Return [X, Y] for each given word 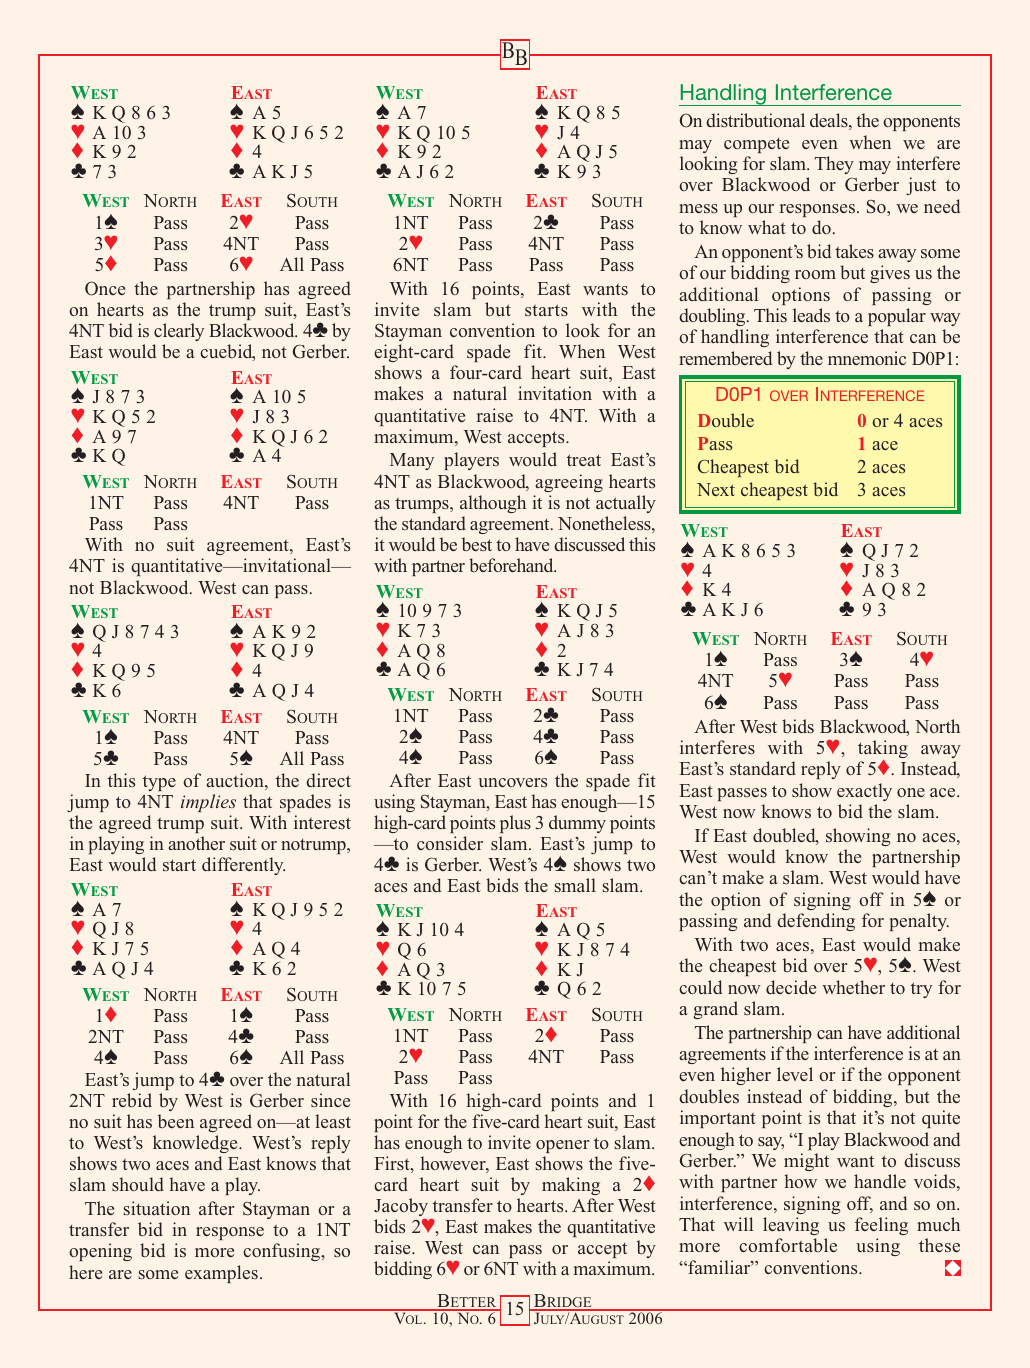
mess [698, 209]
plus [515, 824]
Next [716, 489]
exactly [864, 792]
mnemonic [867, 358]
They [834, 165]
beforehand [512, 565]
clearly [179, 332]
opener [562, 1146]
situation [157, 1208]
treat [584, 460]
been [176, 1121]
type [159, 783]
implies [208, 803]
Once [105, 288]
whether [853, 987]
